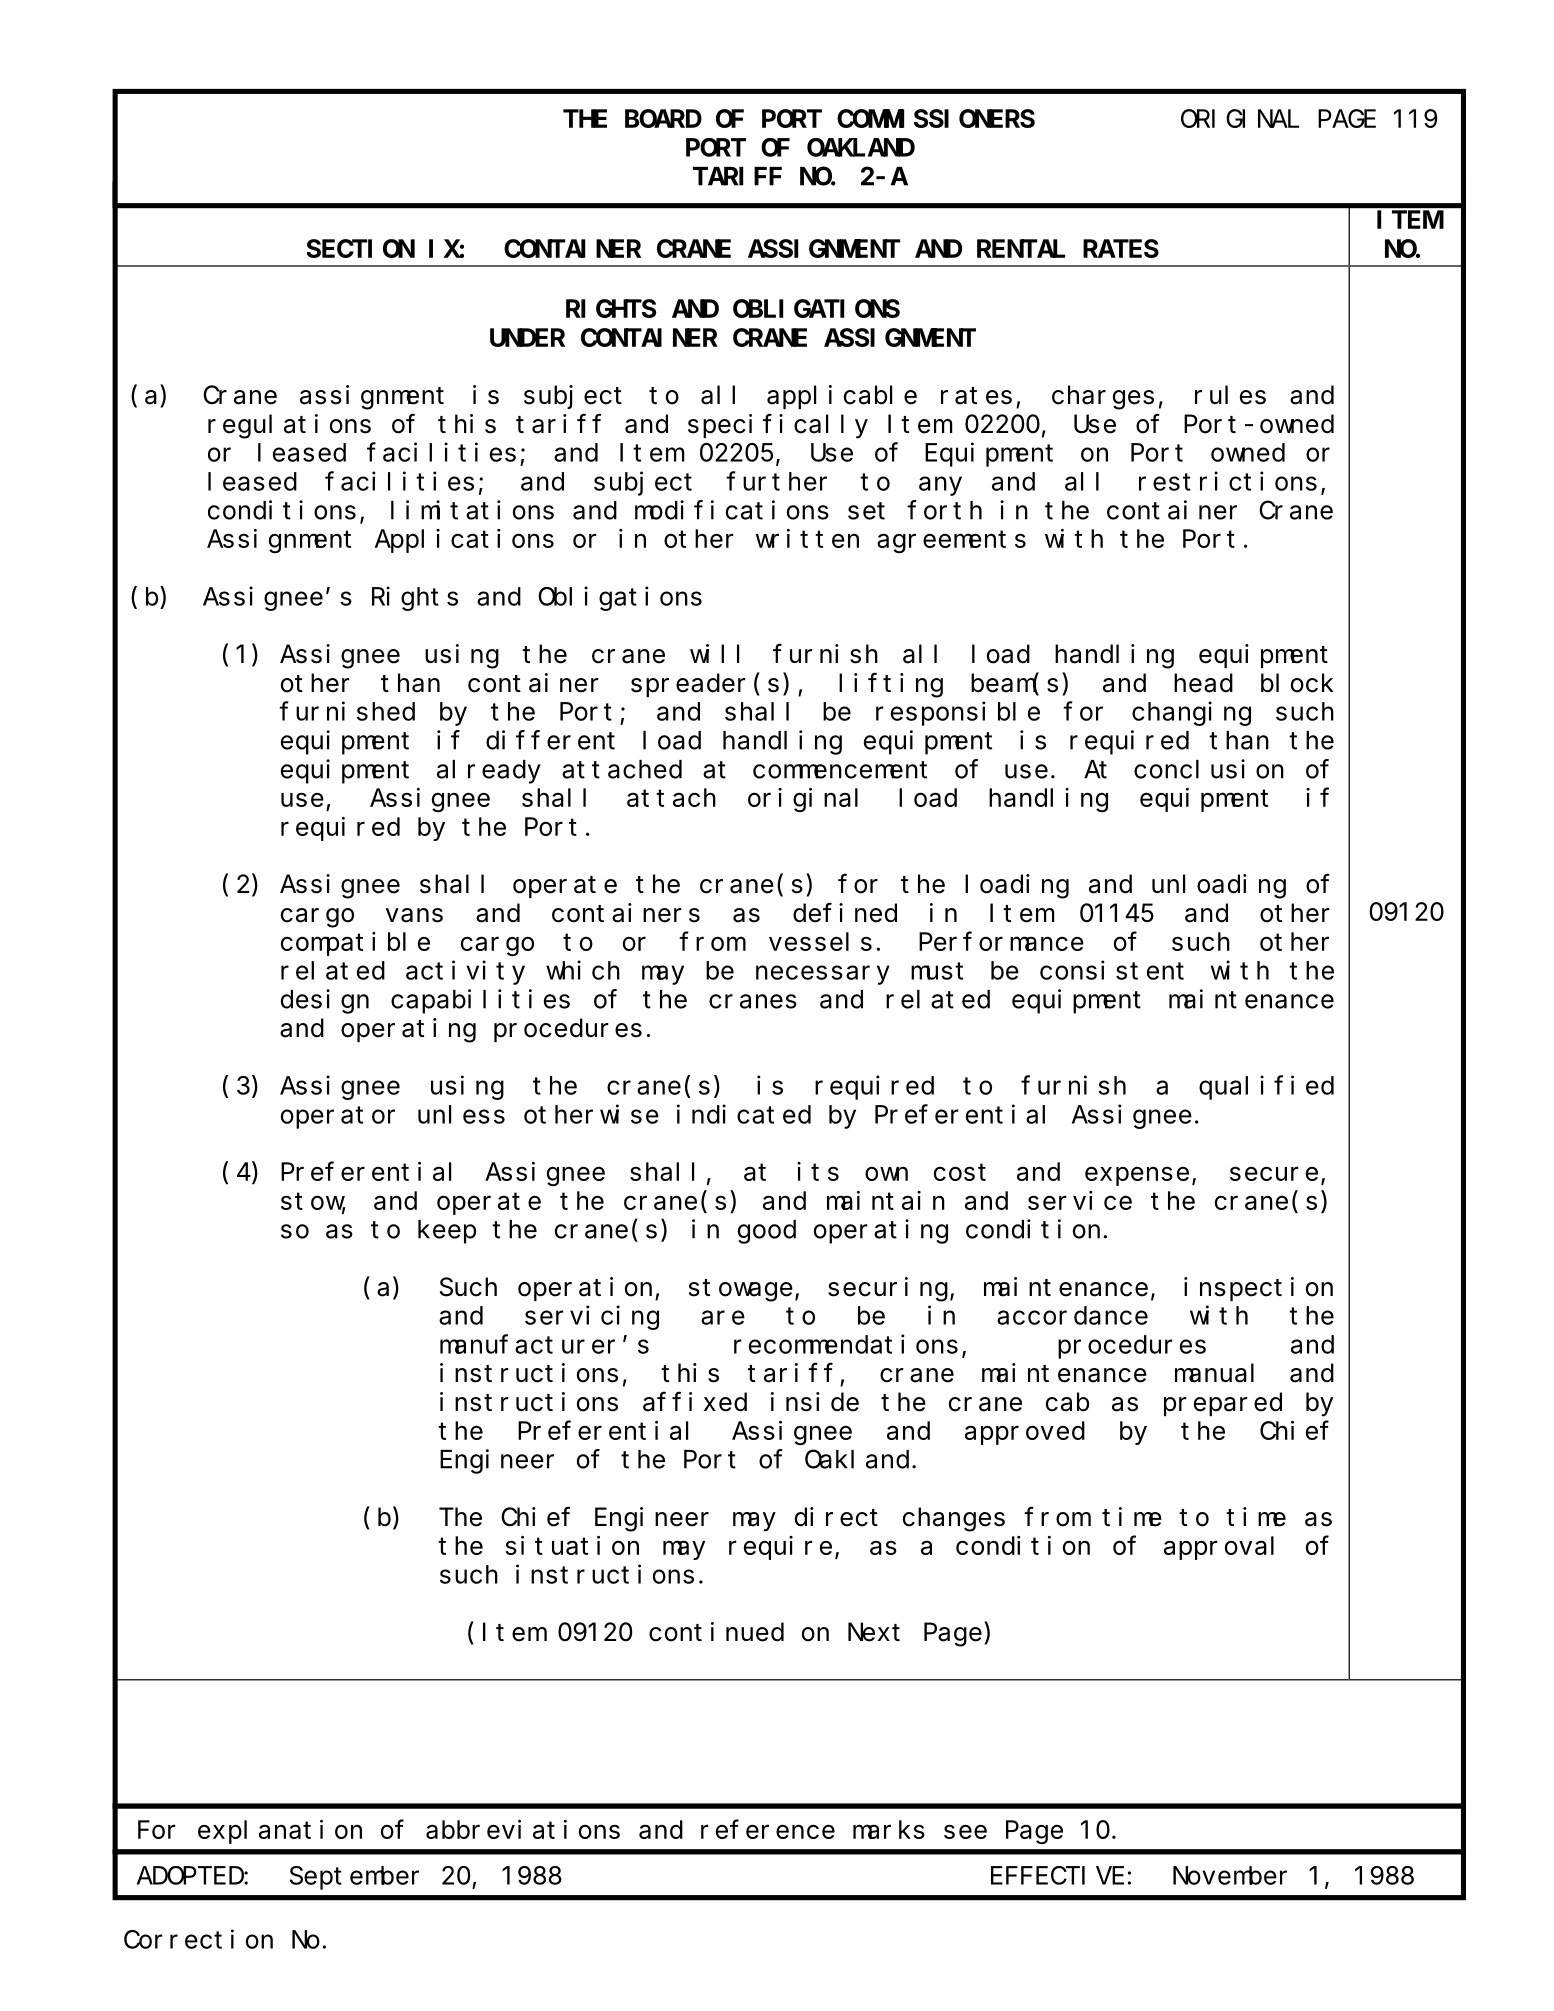 This screenshot has width=1554, height=2011. I want to click on reference, so click(768, 1829).
